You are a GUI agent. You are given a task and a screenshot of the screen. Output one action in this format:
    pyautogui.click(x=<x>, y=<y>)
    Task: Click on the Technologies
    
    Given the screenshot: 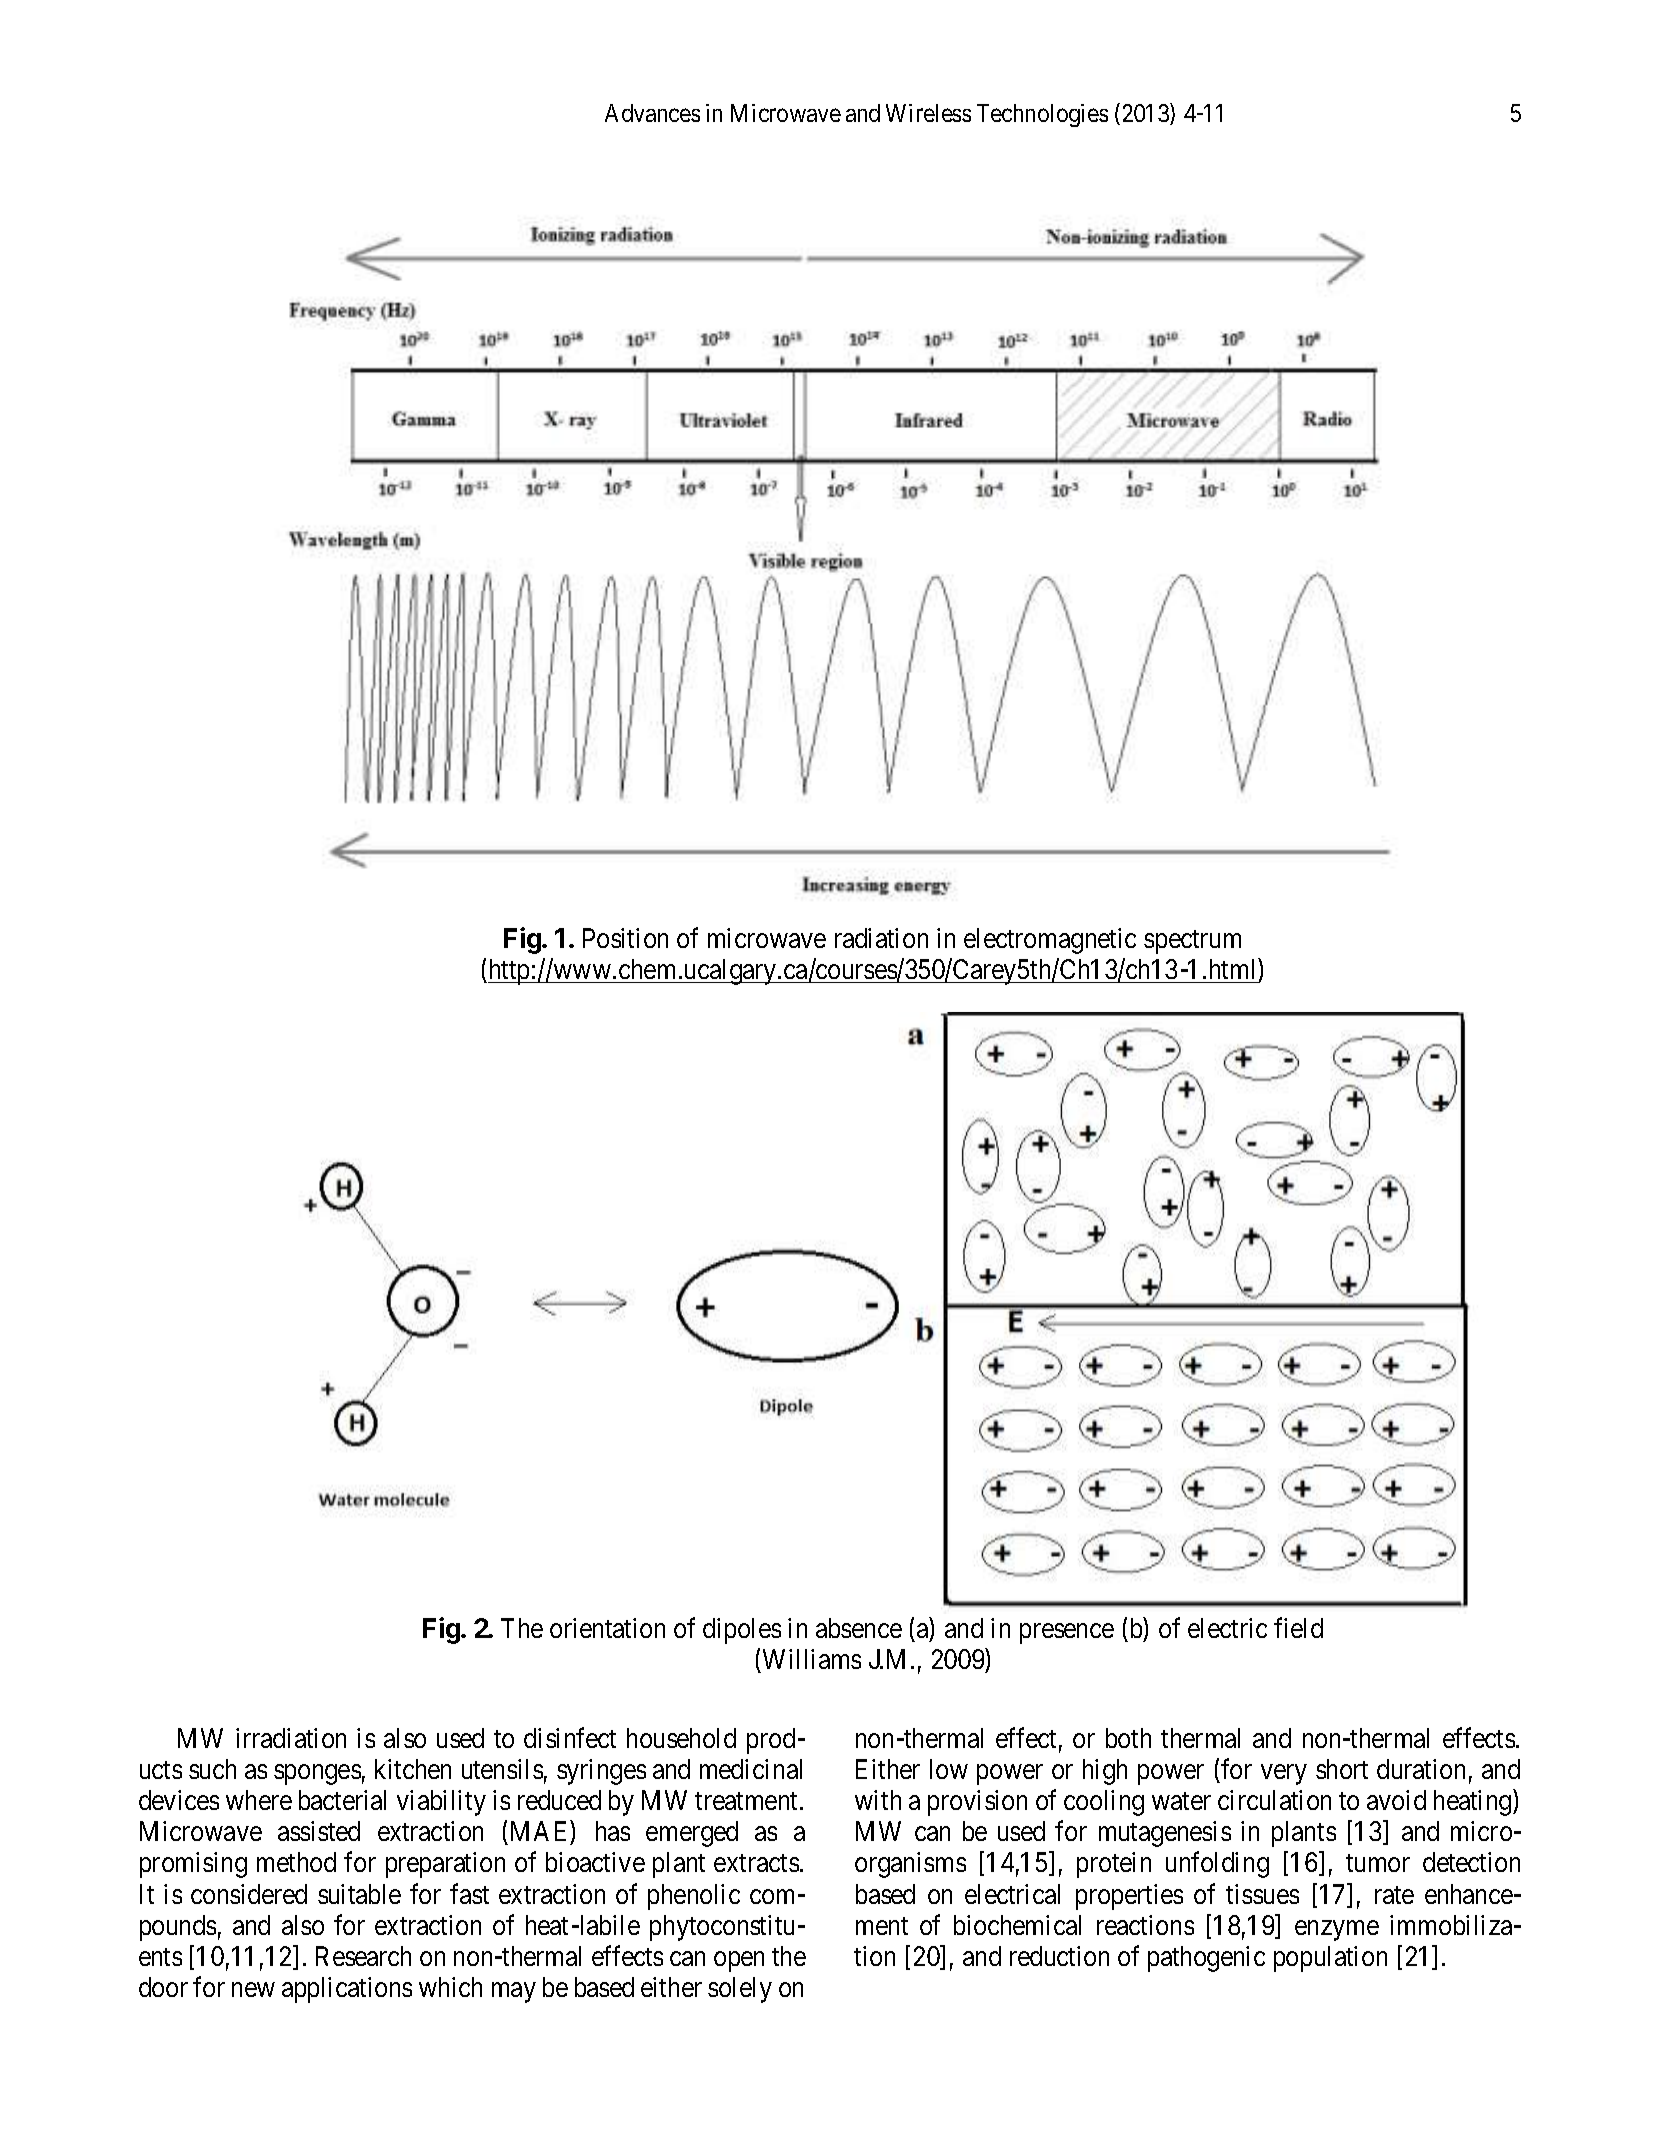 What is the action you would take?
    pyautogui.click(x=1042, y=115)
